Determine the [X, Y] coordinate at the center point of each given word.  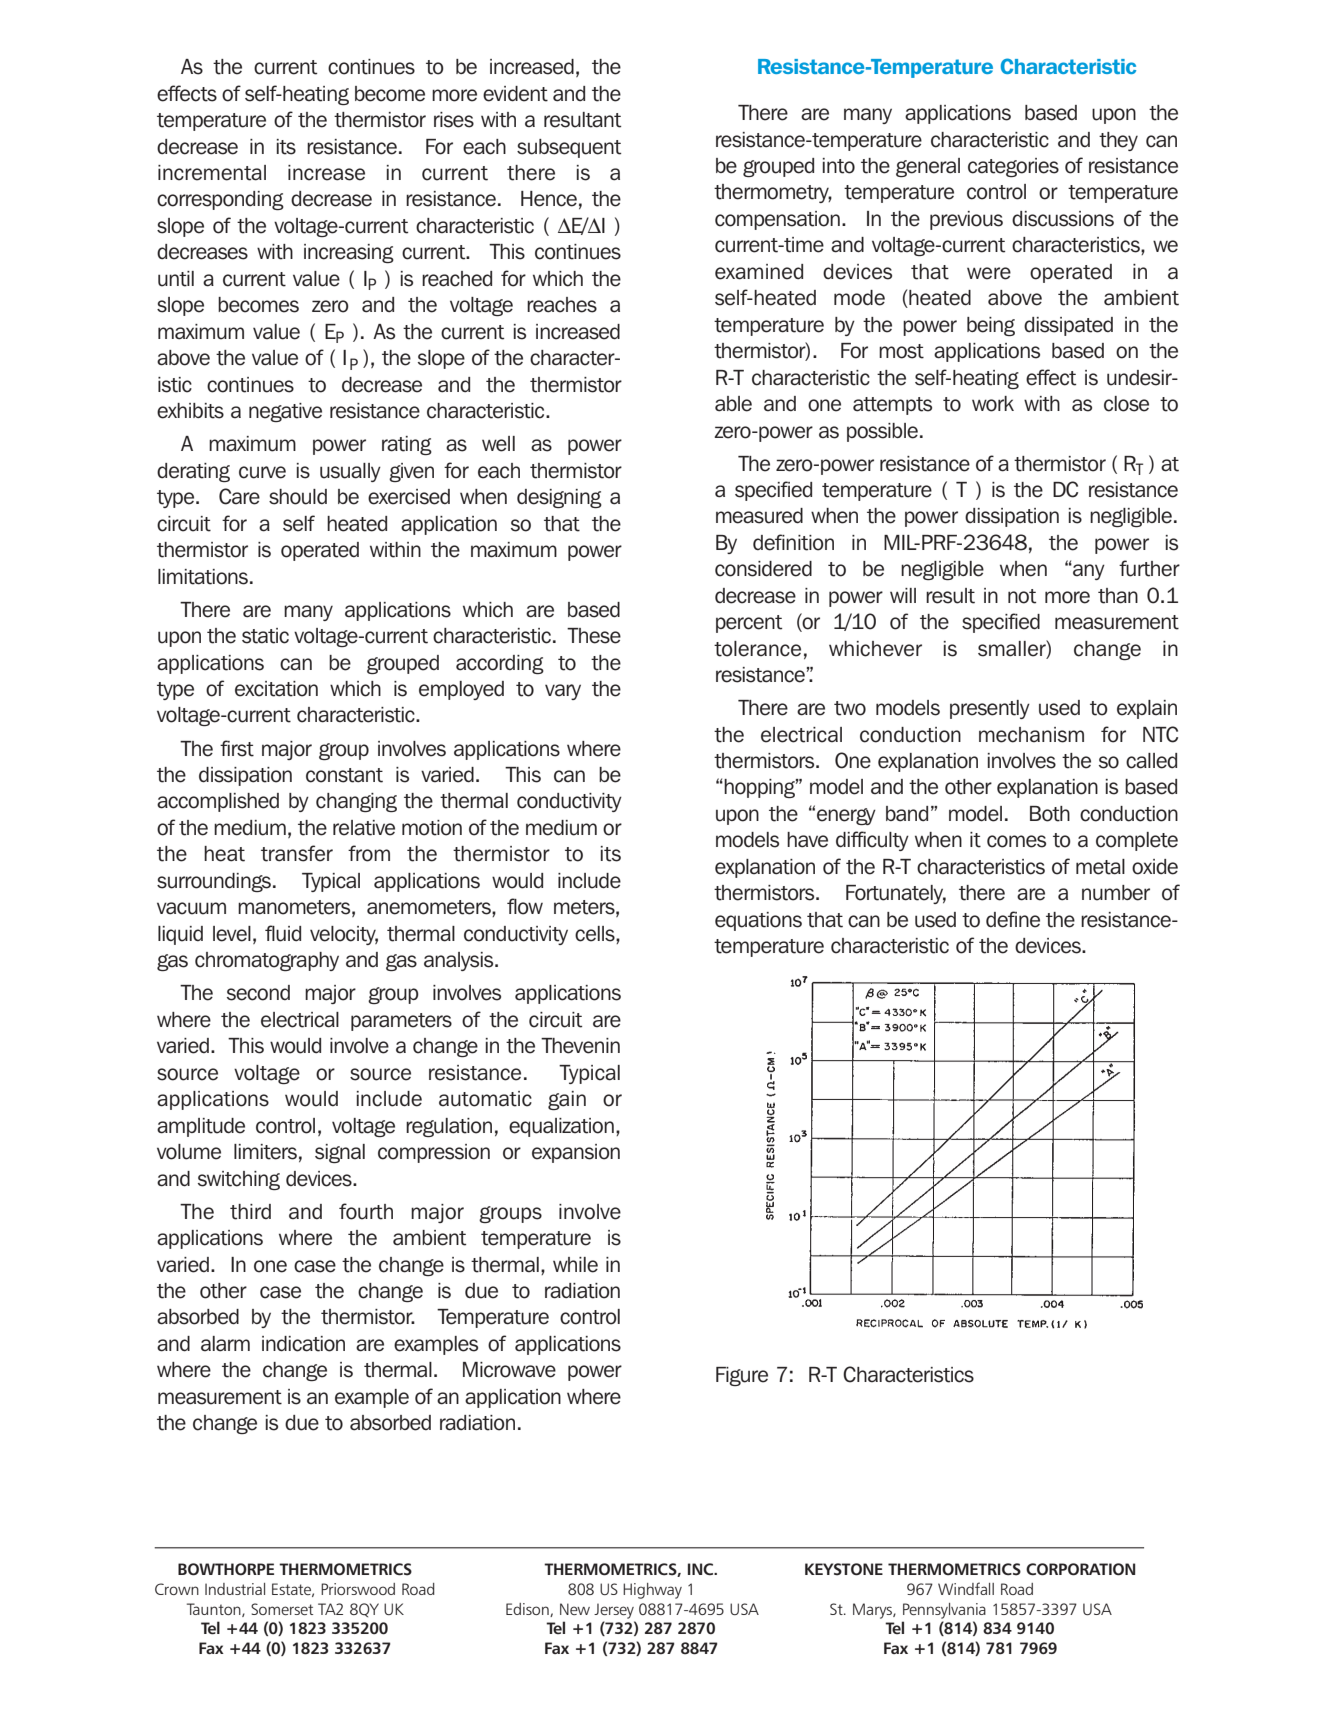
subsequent [569, 148]
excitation [276, 689]
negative [285, 412]
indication [303, 1344]
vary [563, 692]
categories [1013, 167]
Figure [742, 1376]
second [258, 993]
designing [559, 498]
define [1013, 919]
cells [596, 935]
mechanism [1031, 735]
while [575, 1265]
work [993, 404]
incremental [212, 173]
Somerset [282, 1609]
